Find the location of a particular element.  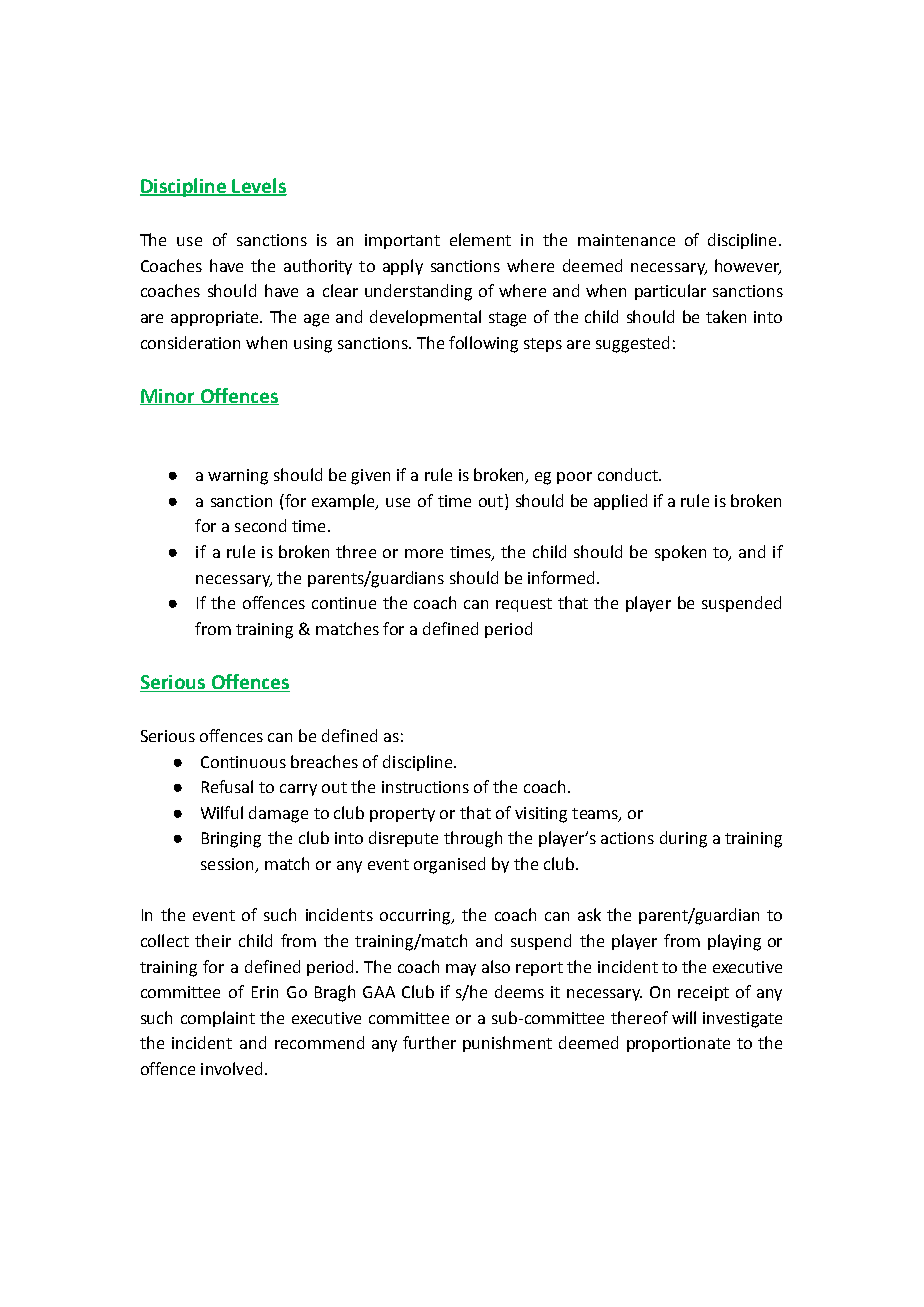

Continuous is located at coordinates (243, 762).
